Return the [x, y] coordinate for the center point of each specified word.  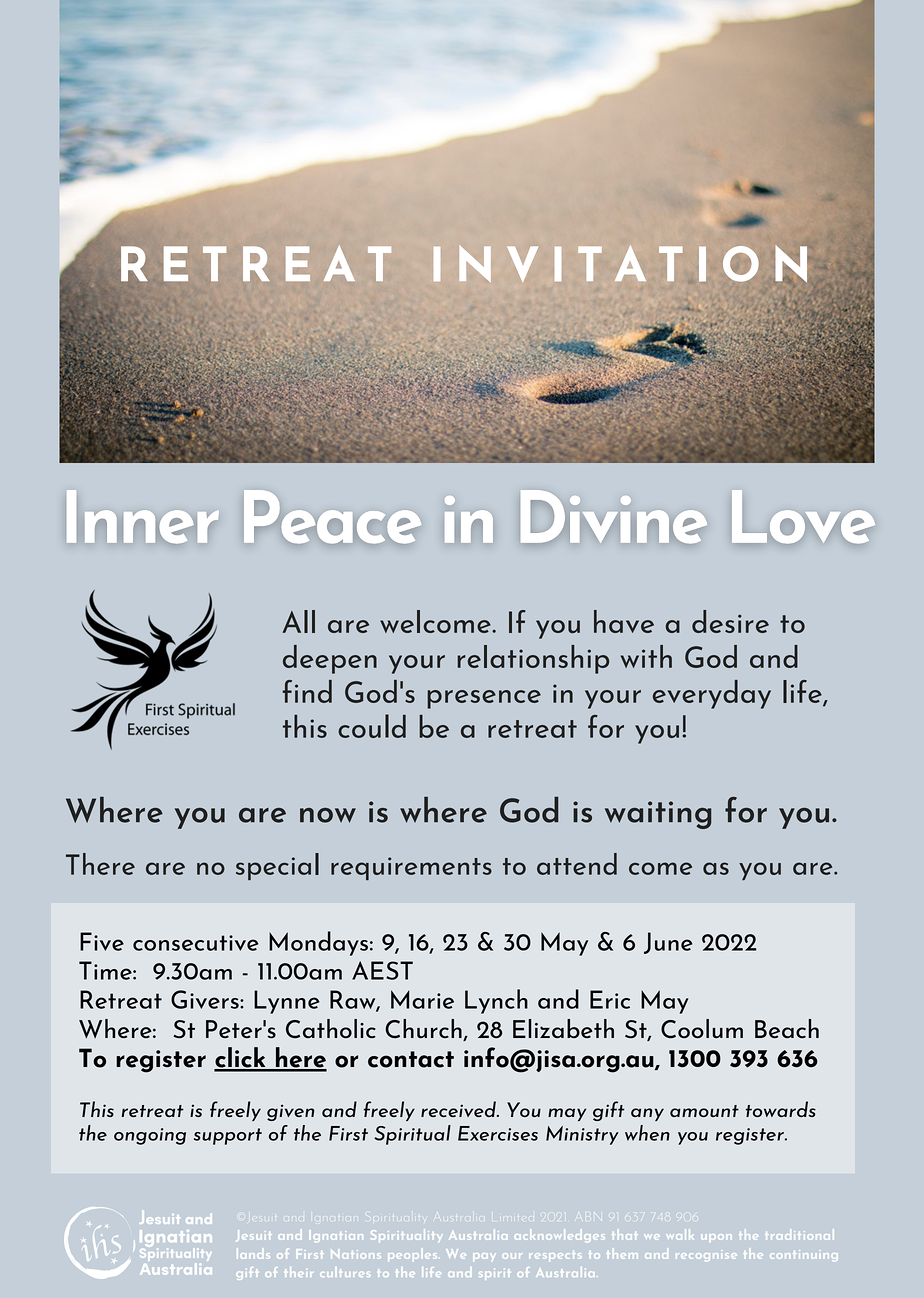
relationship [533, 659]
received [459, 1109]
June [668, 943]
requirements [411, 868]
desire [730, 621]
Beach [787, 1029]
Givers [206, 999]
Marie [422, 999]
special [277, 866]
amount [704, 1111]
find [307, 691]
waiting [658, 815]
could [372, 726]
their [298, 1272]
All [298, 621]
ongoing [150, 1136]
